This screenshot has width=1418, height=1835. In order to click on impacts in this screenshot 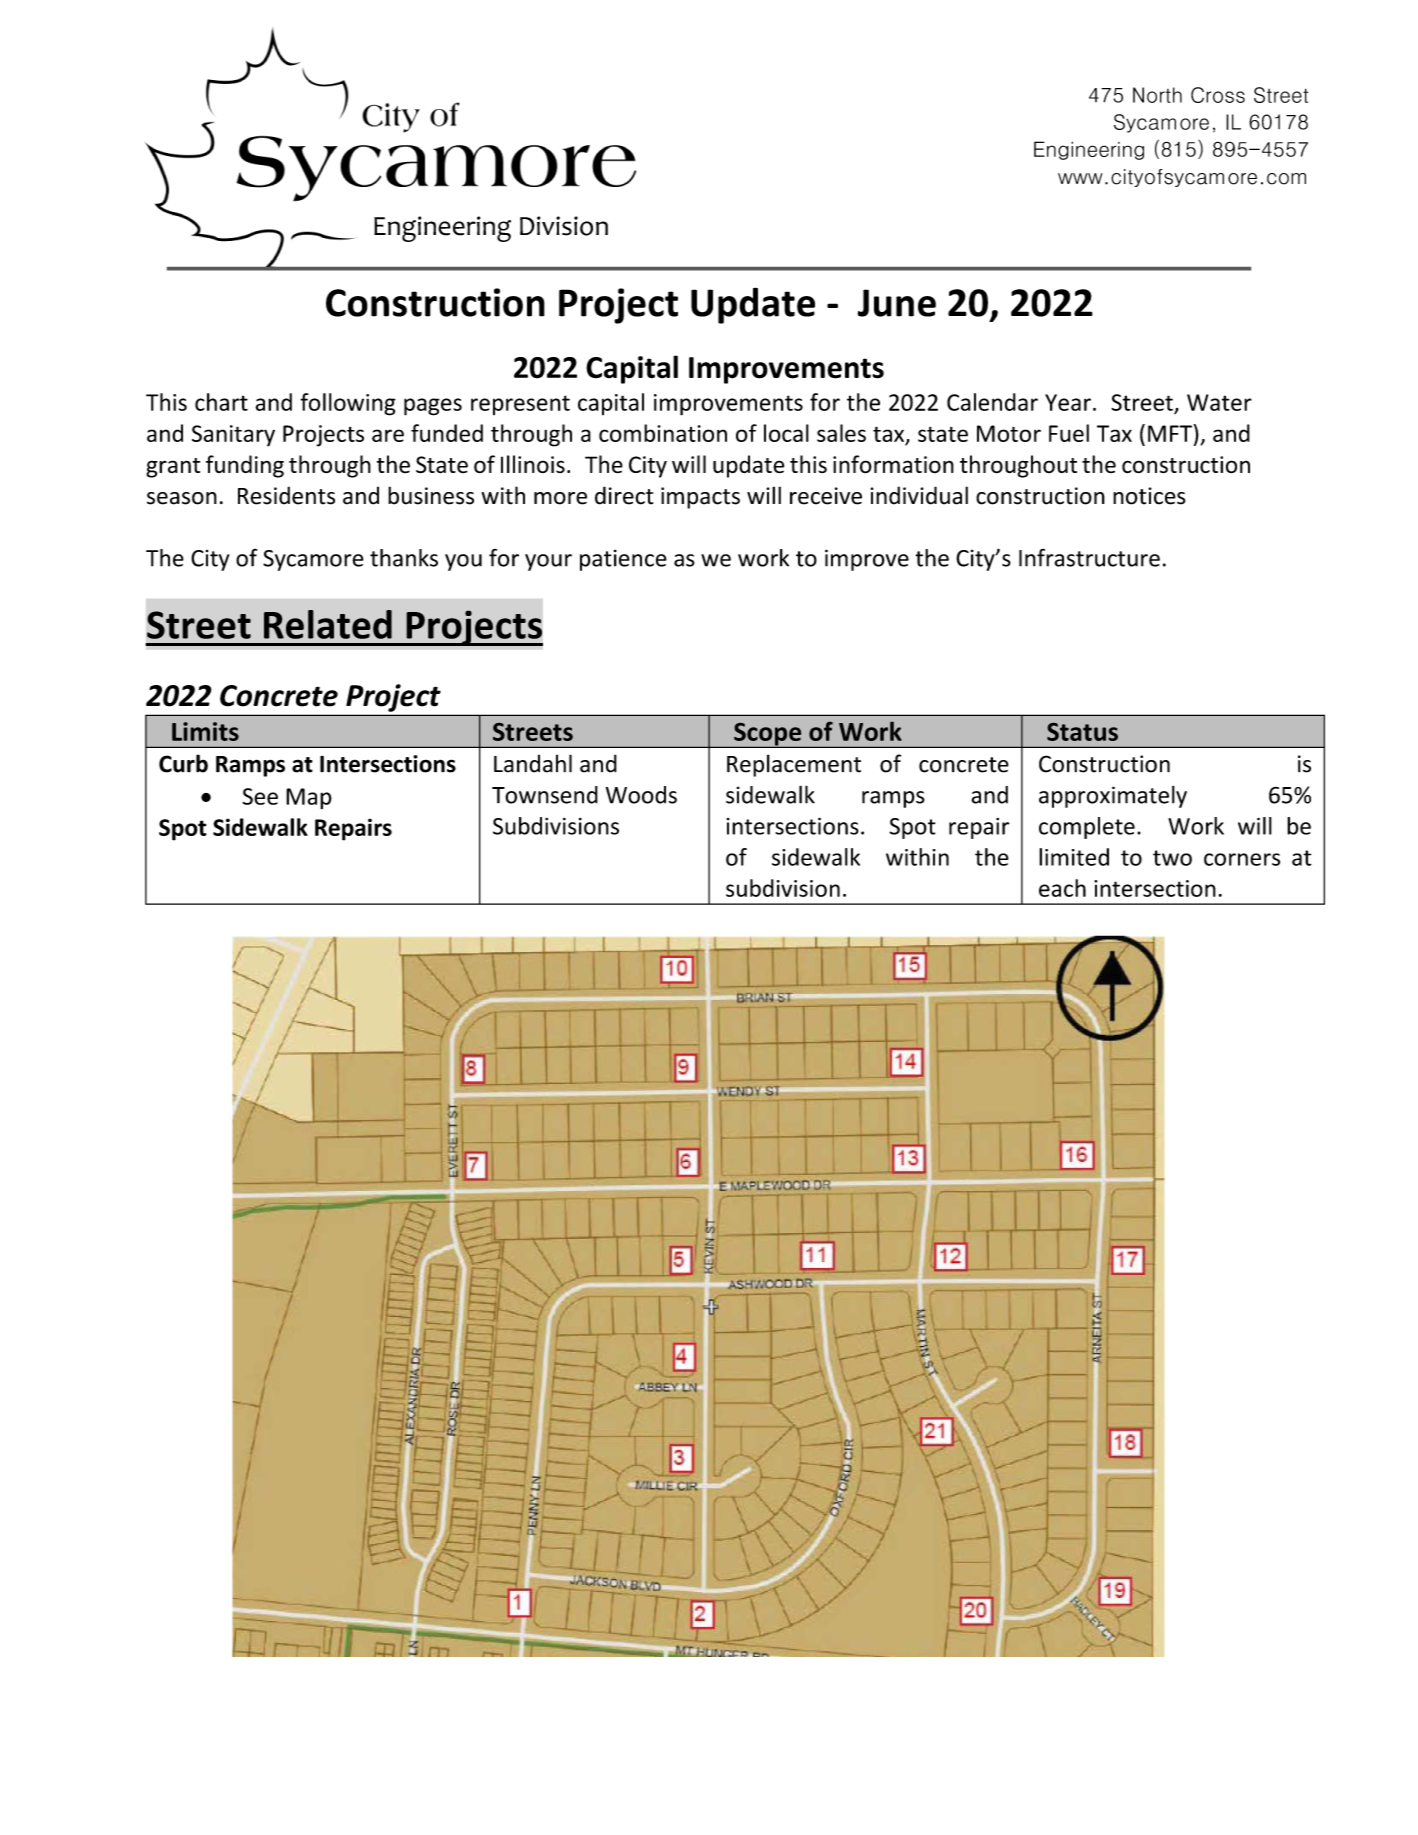, I will do `click(700, 498)`.
